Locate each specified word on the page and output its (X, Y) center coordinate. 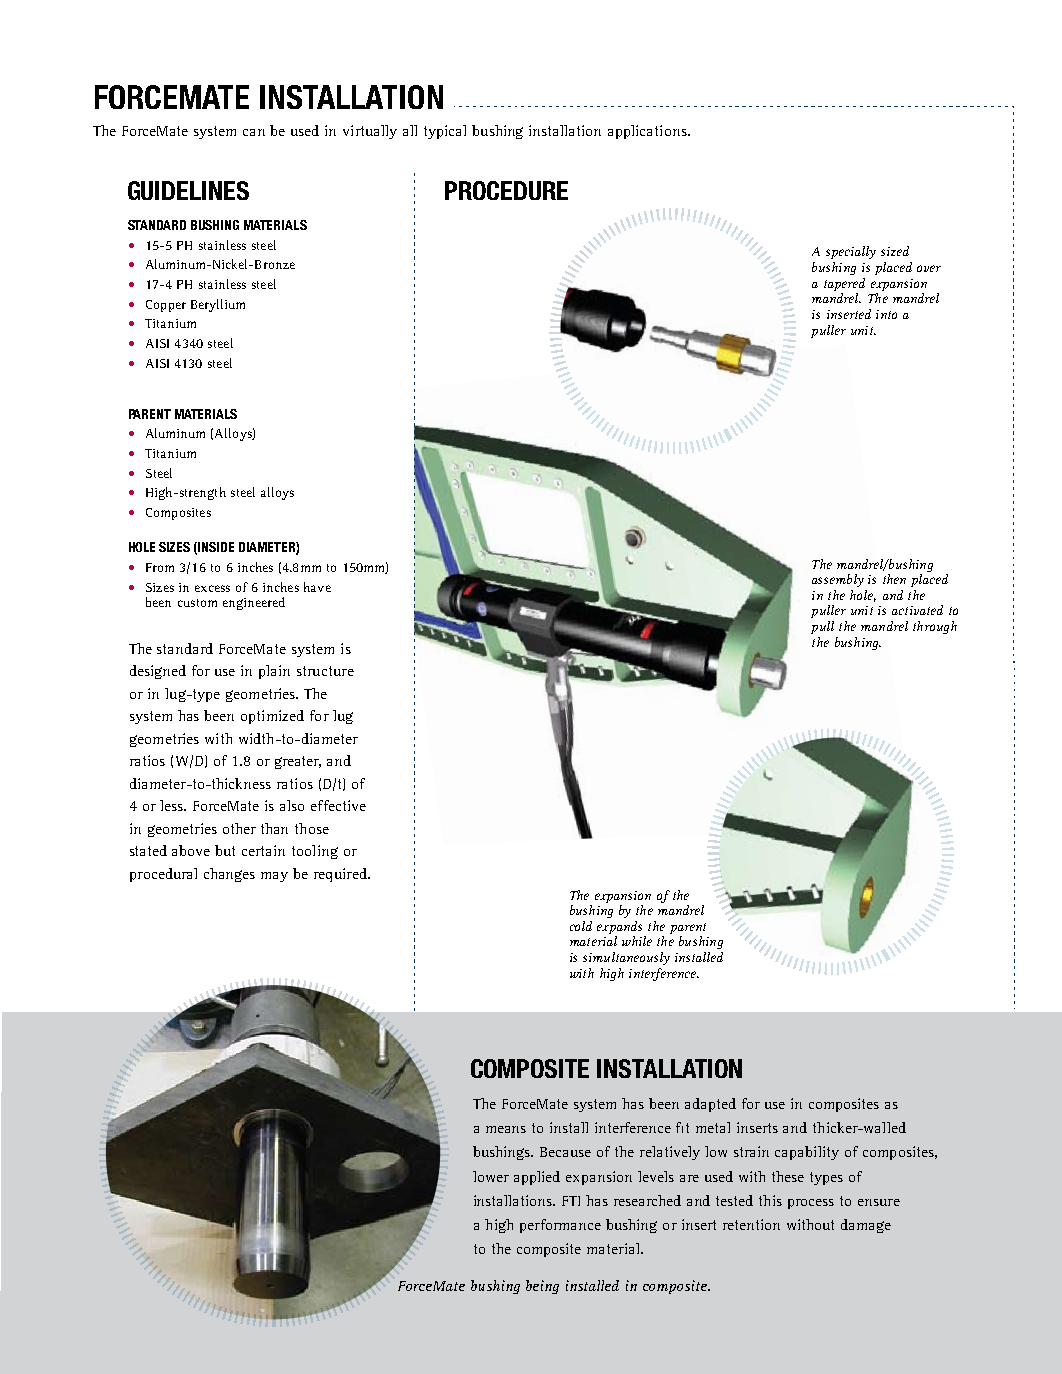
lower (491, 1176)
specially (851, 252)
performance (560, 1226)
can (254, 132)
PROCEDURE (506, 190)
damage (866, 1226)
